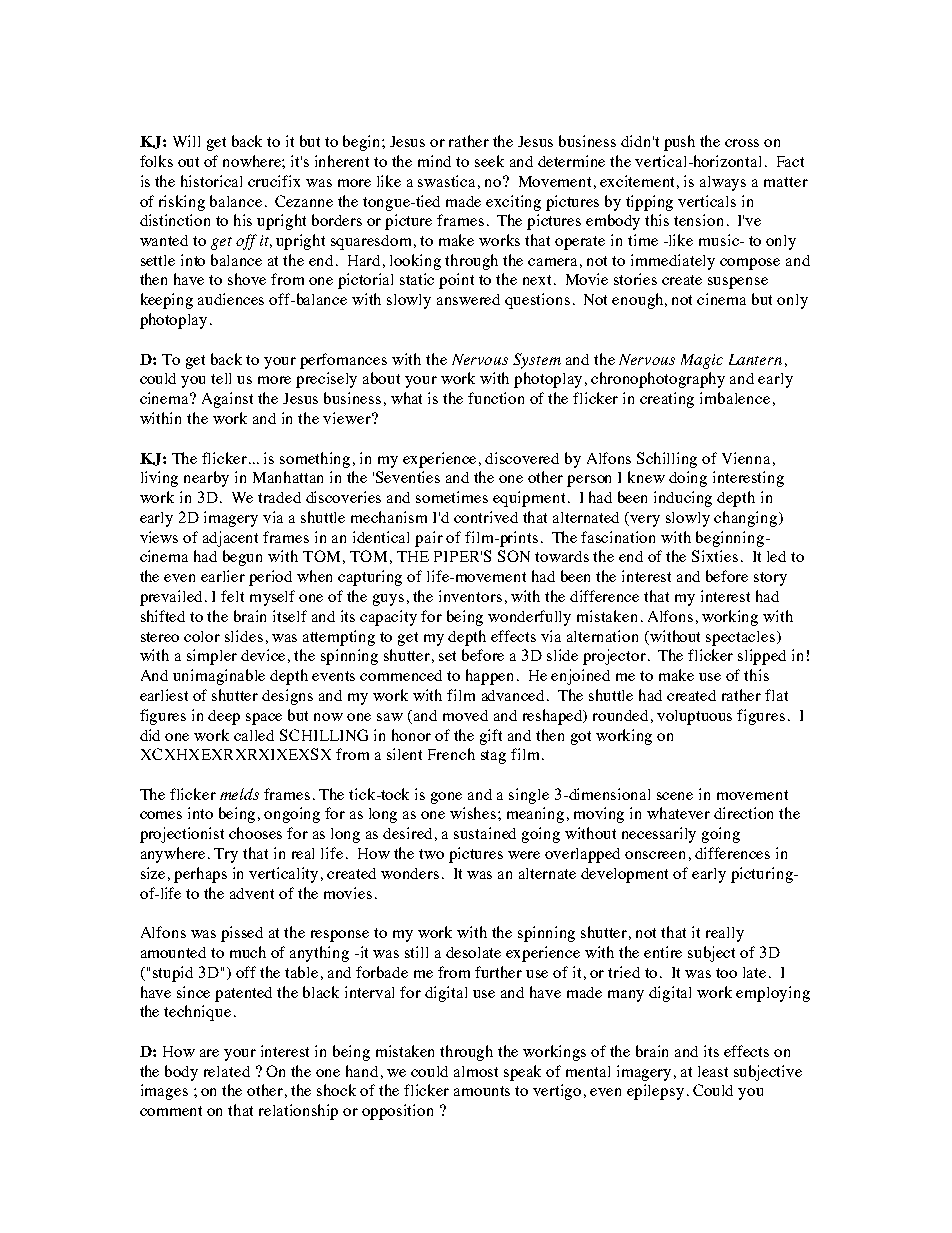  I want to click on inventors, so click(470, 596).
